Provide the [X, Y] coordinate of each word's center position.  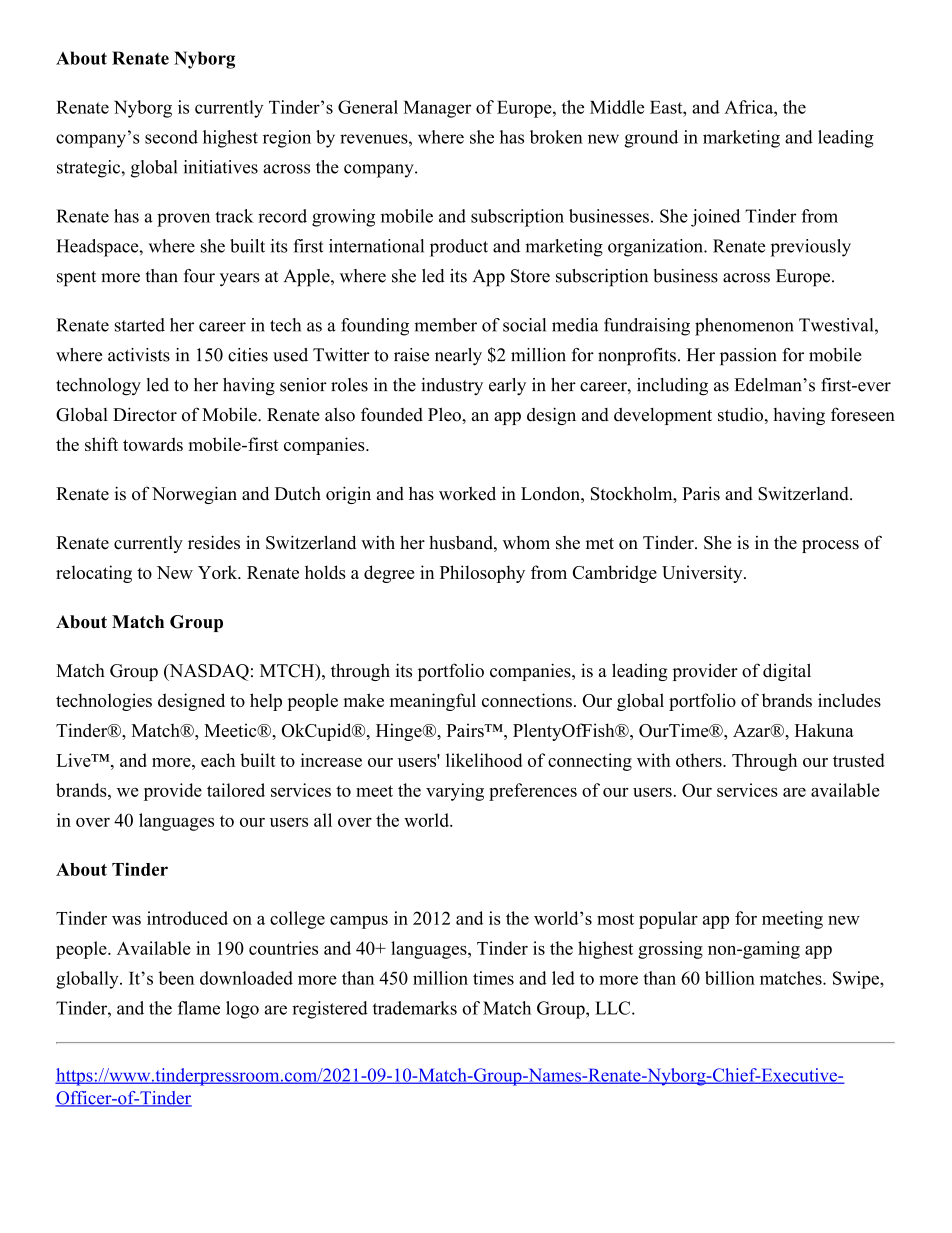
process [830, 546]
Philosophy [482, 574]
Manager [437, 109]
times [493, 978]
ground [651, 139]
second [171, 137]
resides [214, 542]
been [176, 978]
